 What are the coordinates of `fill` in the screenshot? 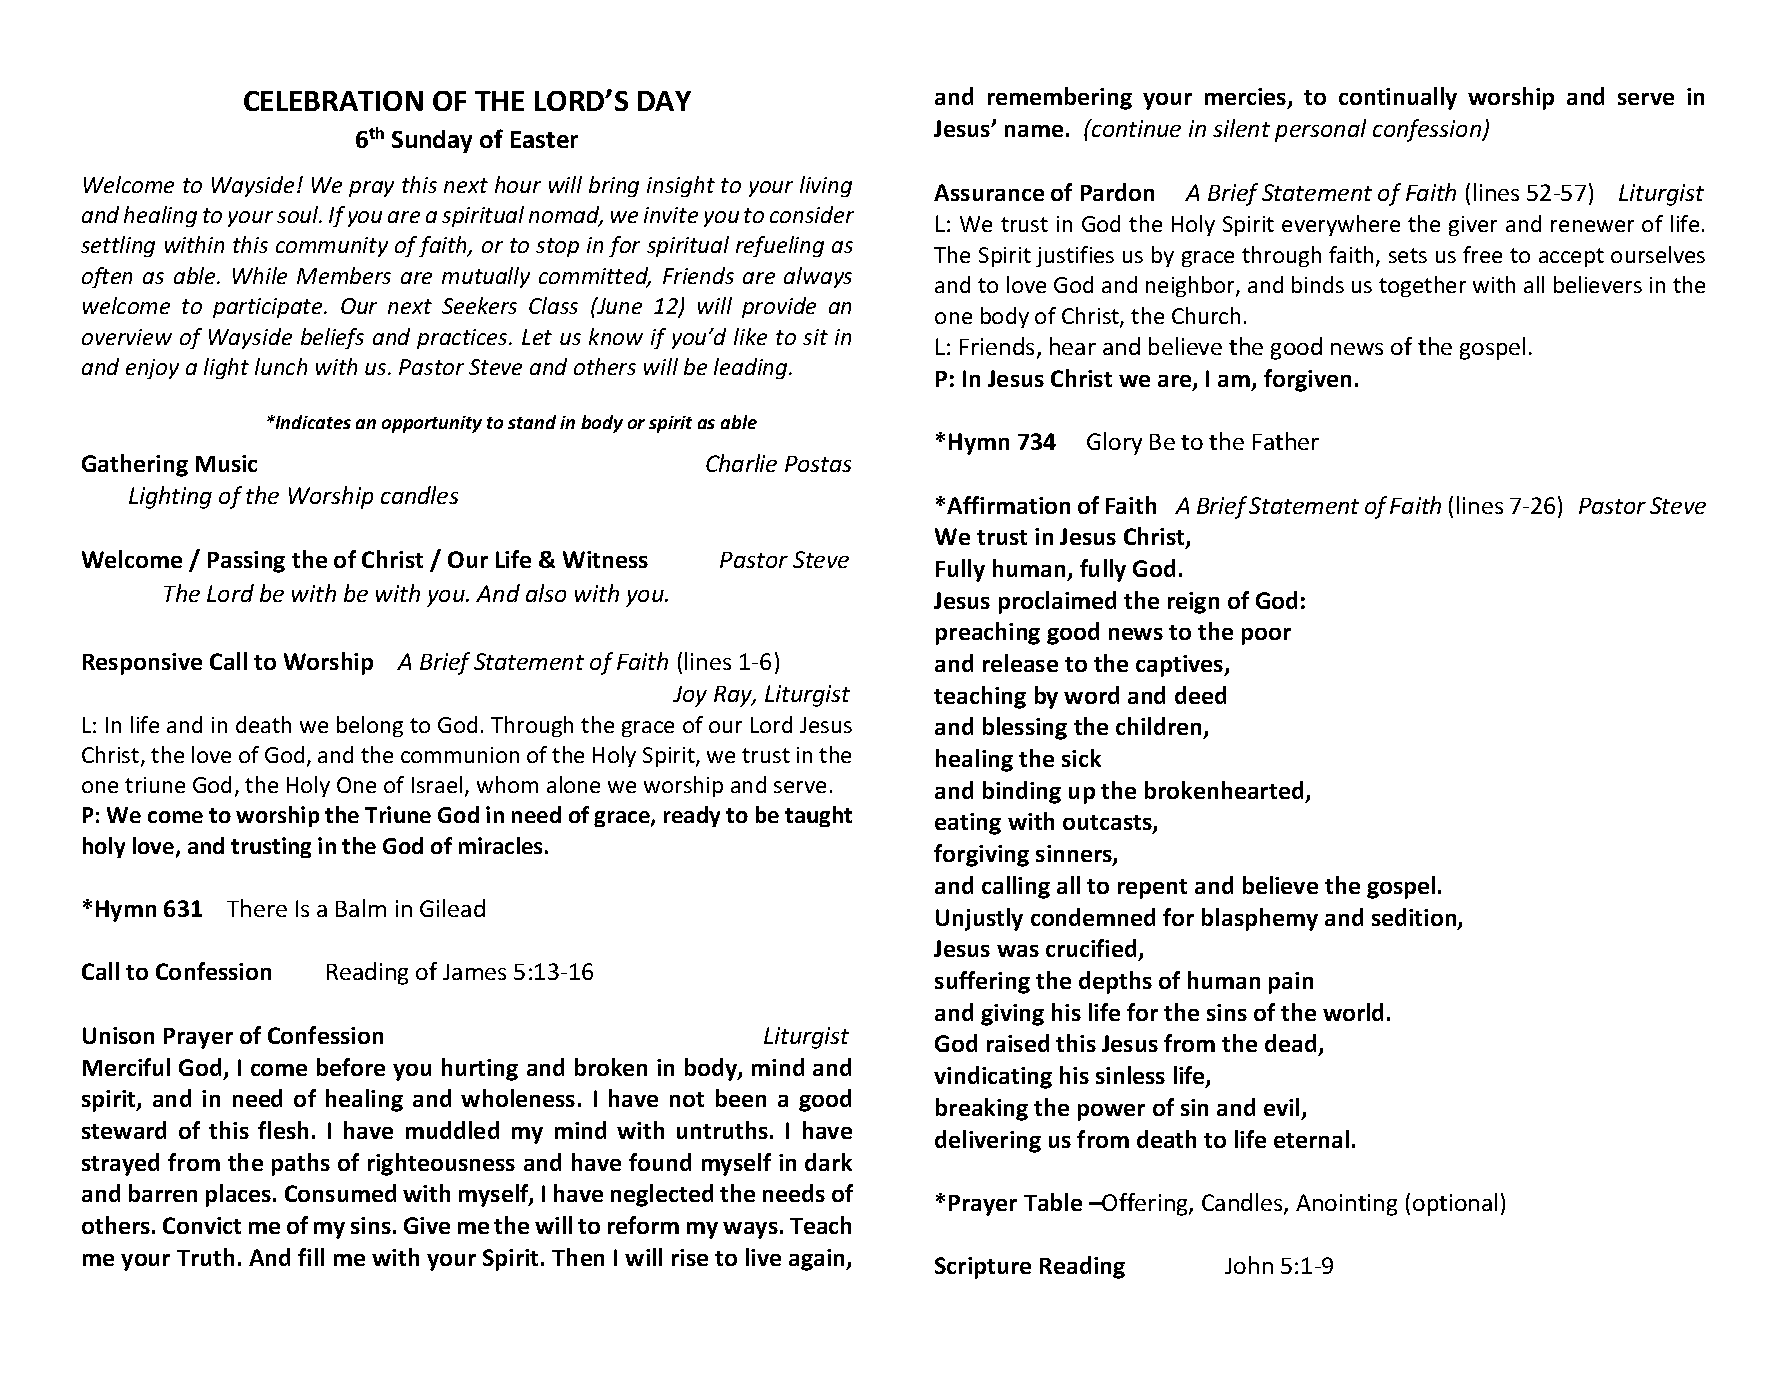 It's located at (311, 1257).
